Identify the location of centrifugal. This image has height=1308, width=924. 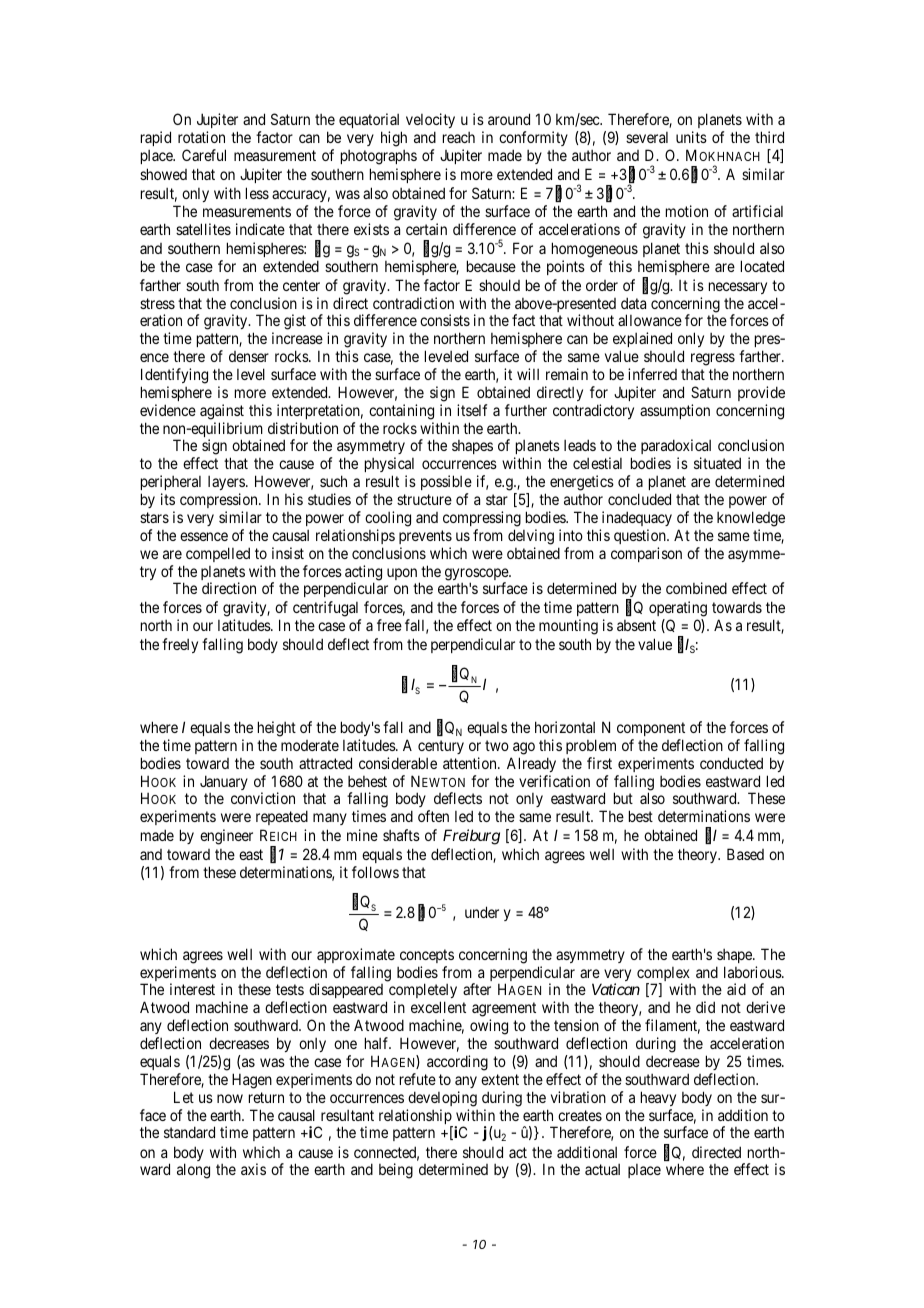
(327, 610).
